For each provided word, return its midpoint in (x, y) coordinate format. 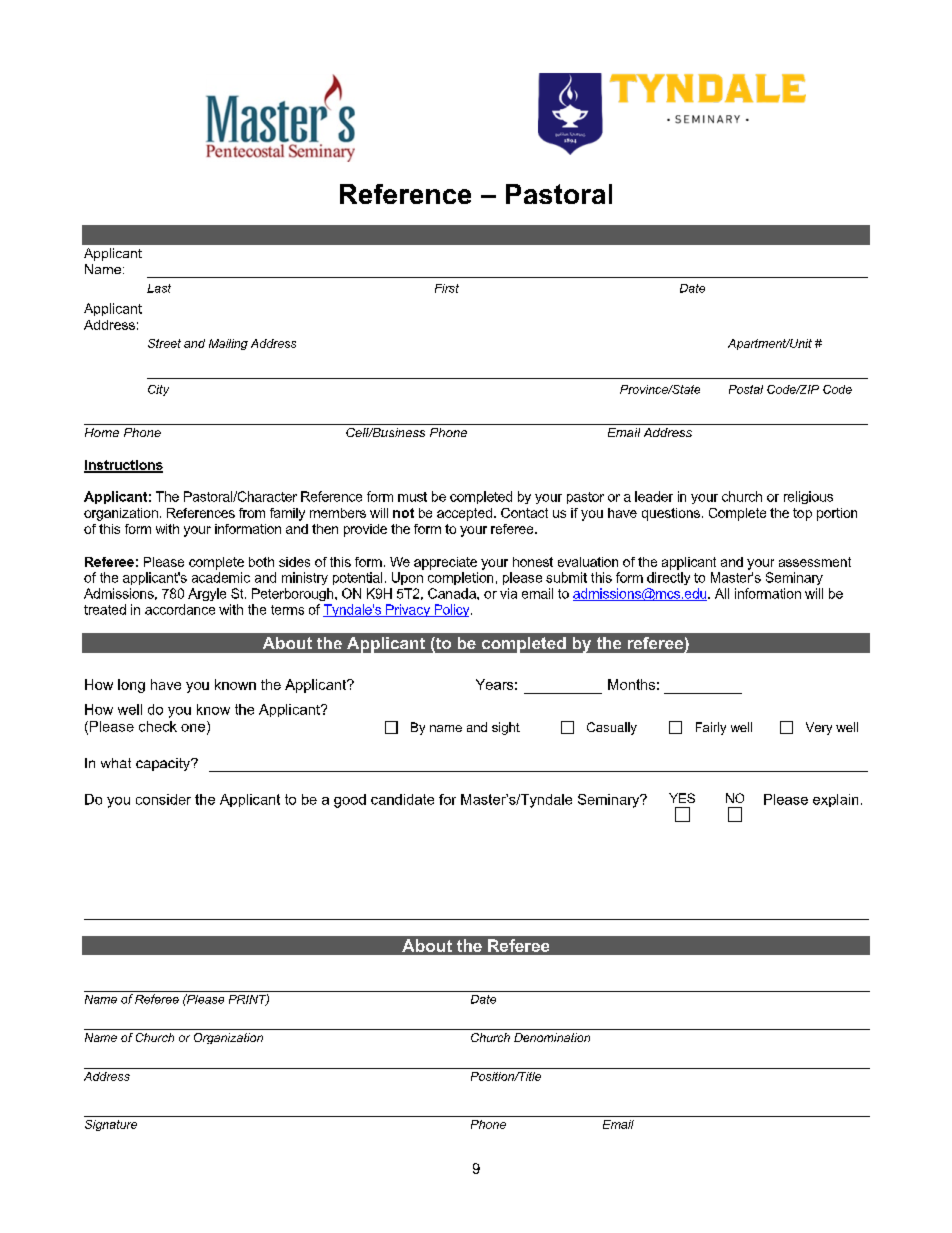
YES (682, 798)
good (350, 801)
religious (808, 497)
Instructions (123, 466)
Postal (746, 389)
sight (506, 728)
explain (835, 800)
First (447, 288)
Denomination (552, 1037)
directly (668, 578)
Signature (111, 1125)
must (412, 497)
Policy (452, 610)
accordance (180, 609)
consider (163, 799)
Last (159, 288)
